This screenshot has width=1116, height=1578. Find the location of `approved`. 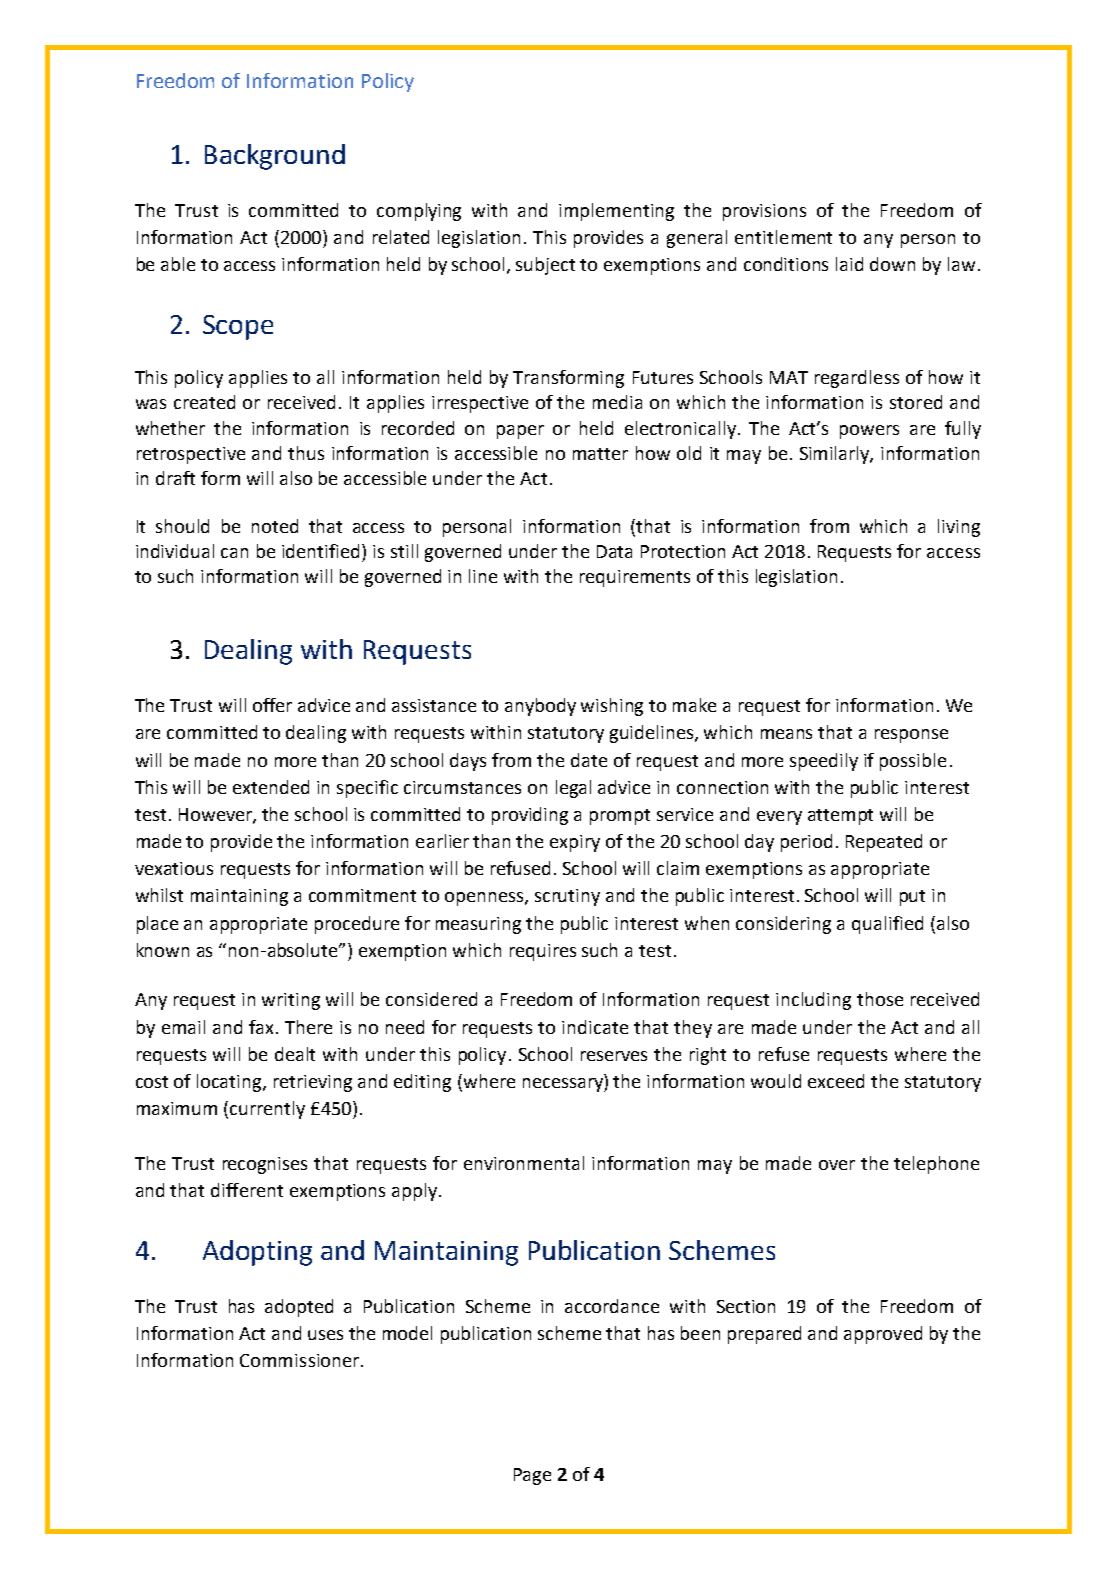

approved is located at coordinates (883, 1335).
